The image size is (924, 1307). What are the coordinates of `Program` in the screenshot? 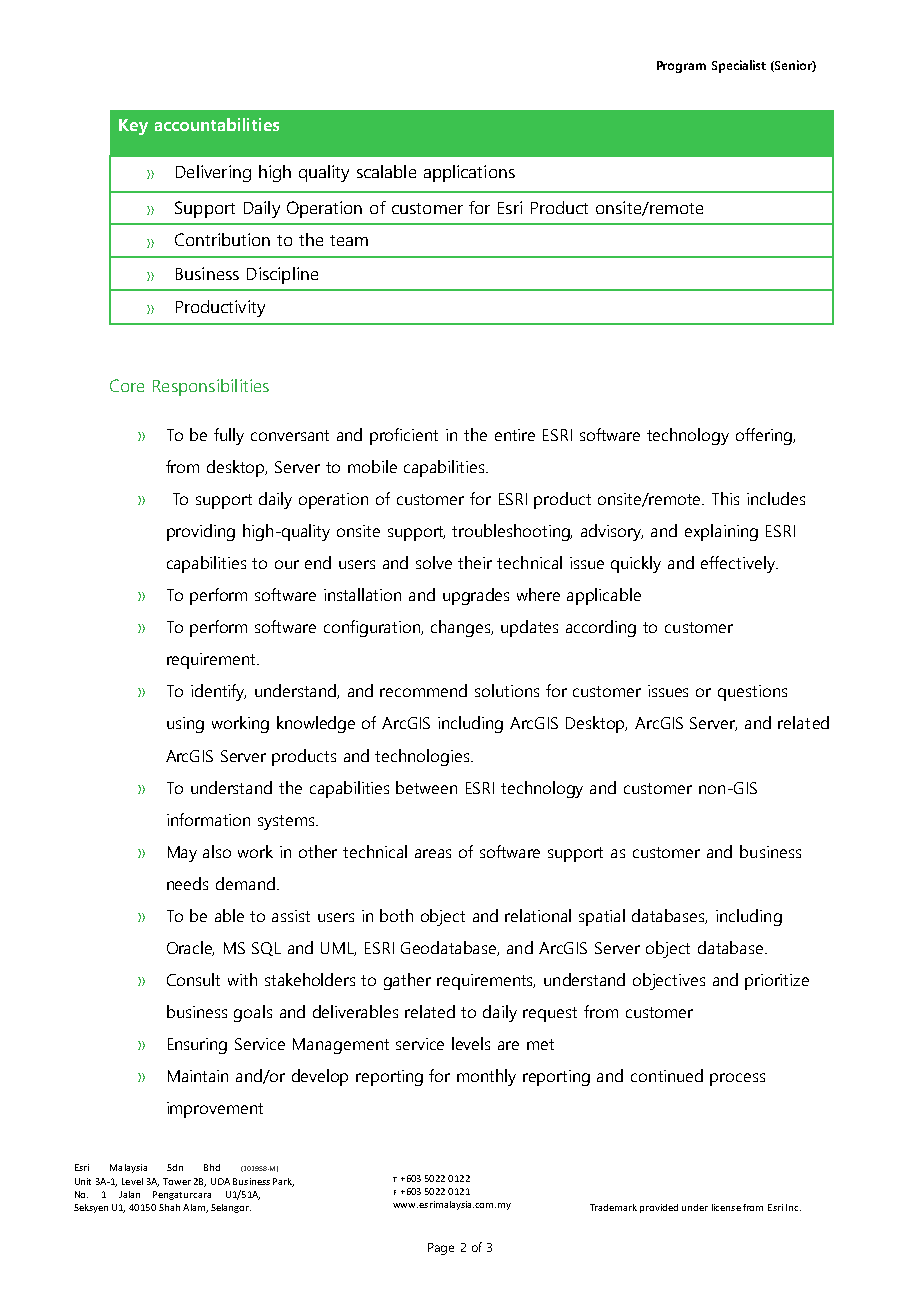 It's located at (681, 67).
